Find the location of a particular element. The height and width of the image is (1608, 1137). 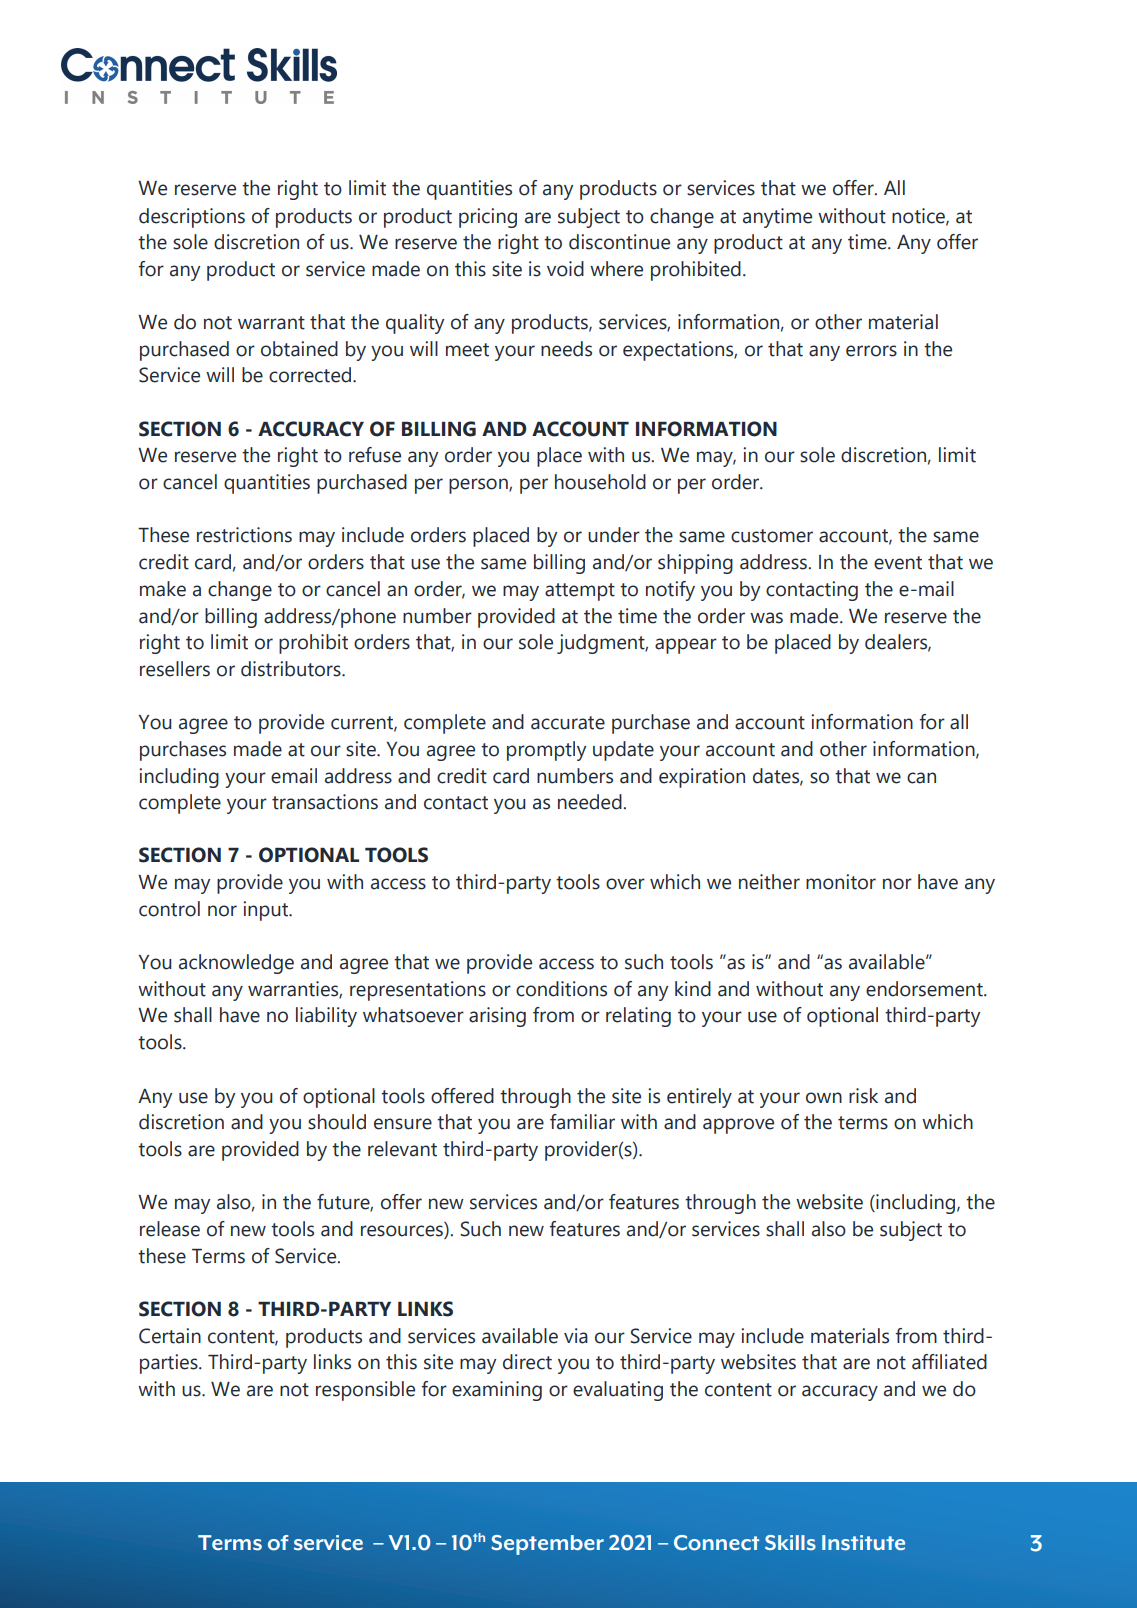

release is located at coordinates (170, 1229).
